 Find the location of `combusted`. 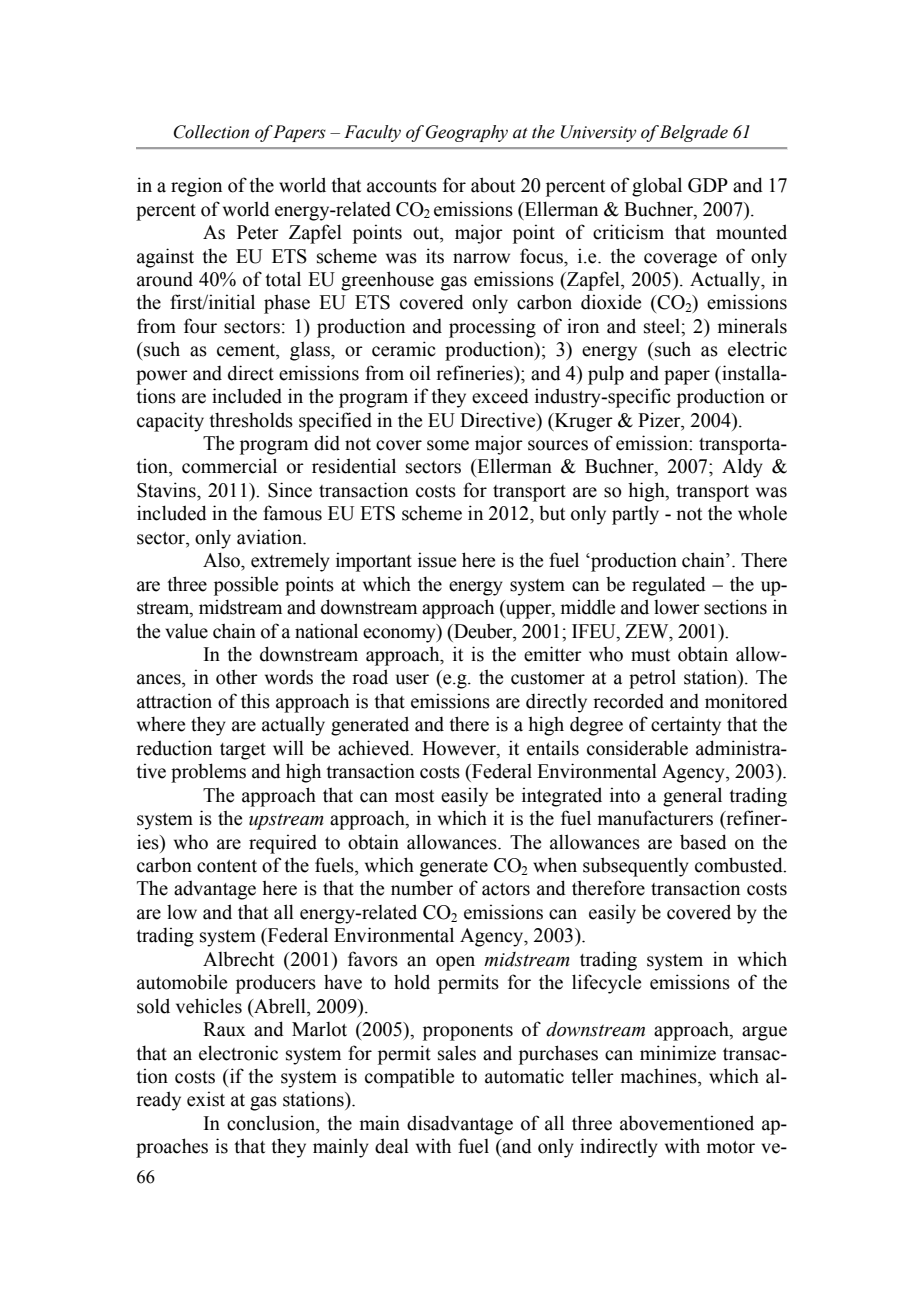

combusted is located at coordinates (740, 865).
